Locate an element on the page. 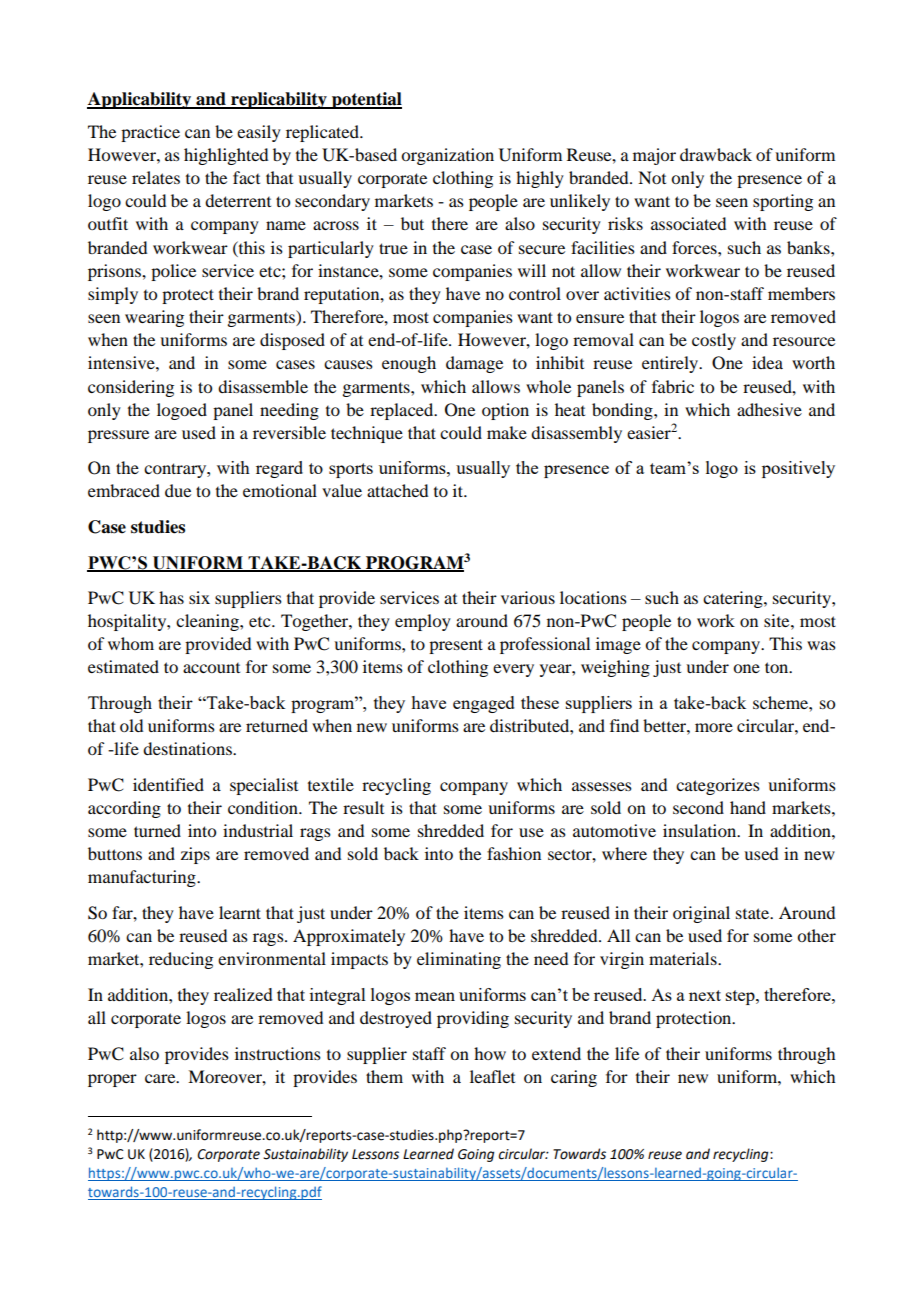 The height and width of the document is (1308, 924). damage is located at coordinates (474, 364).
